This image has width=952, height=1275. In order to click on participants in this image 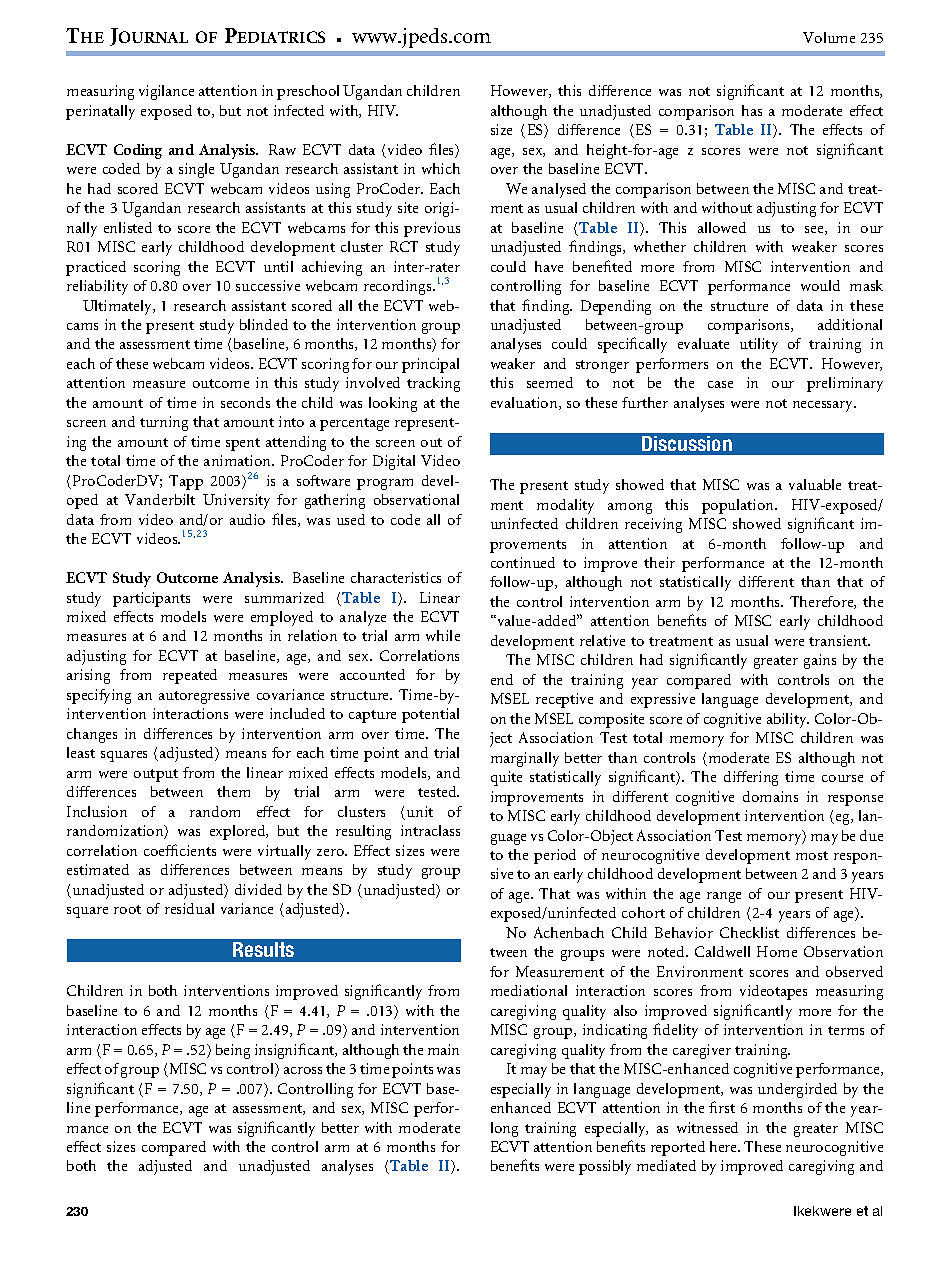, I will do `click(151, 599)`.
